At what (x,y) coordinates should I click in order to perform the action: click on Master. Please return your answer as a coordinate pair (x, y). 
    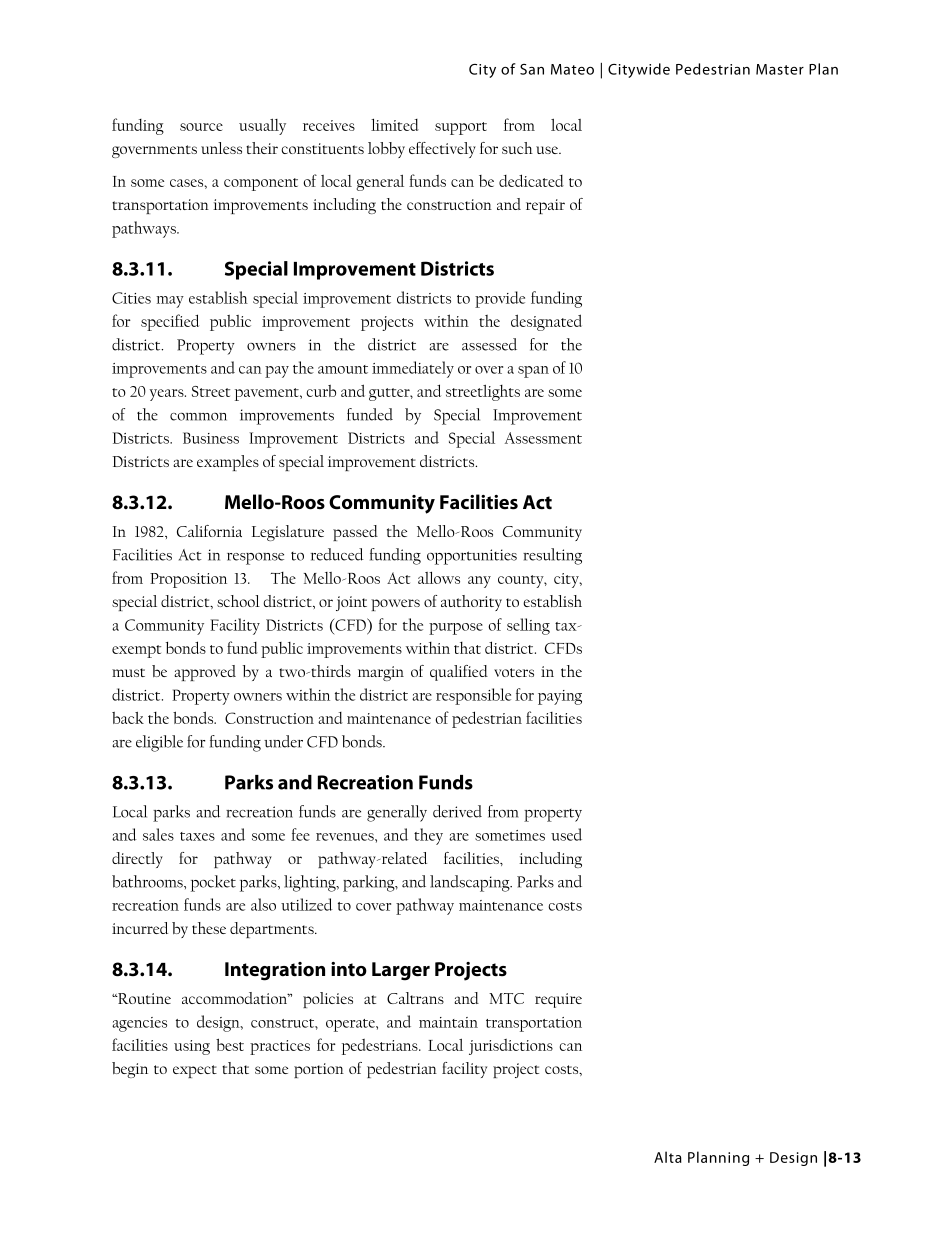
    Looking at the image, I should click on (780, 69).
